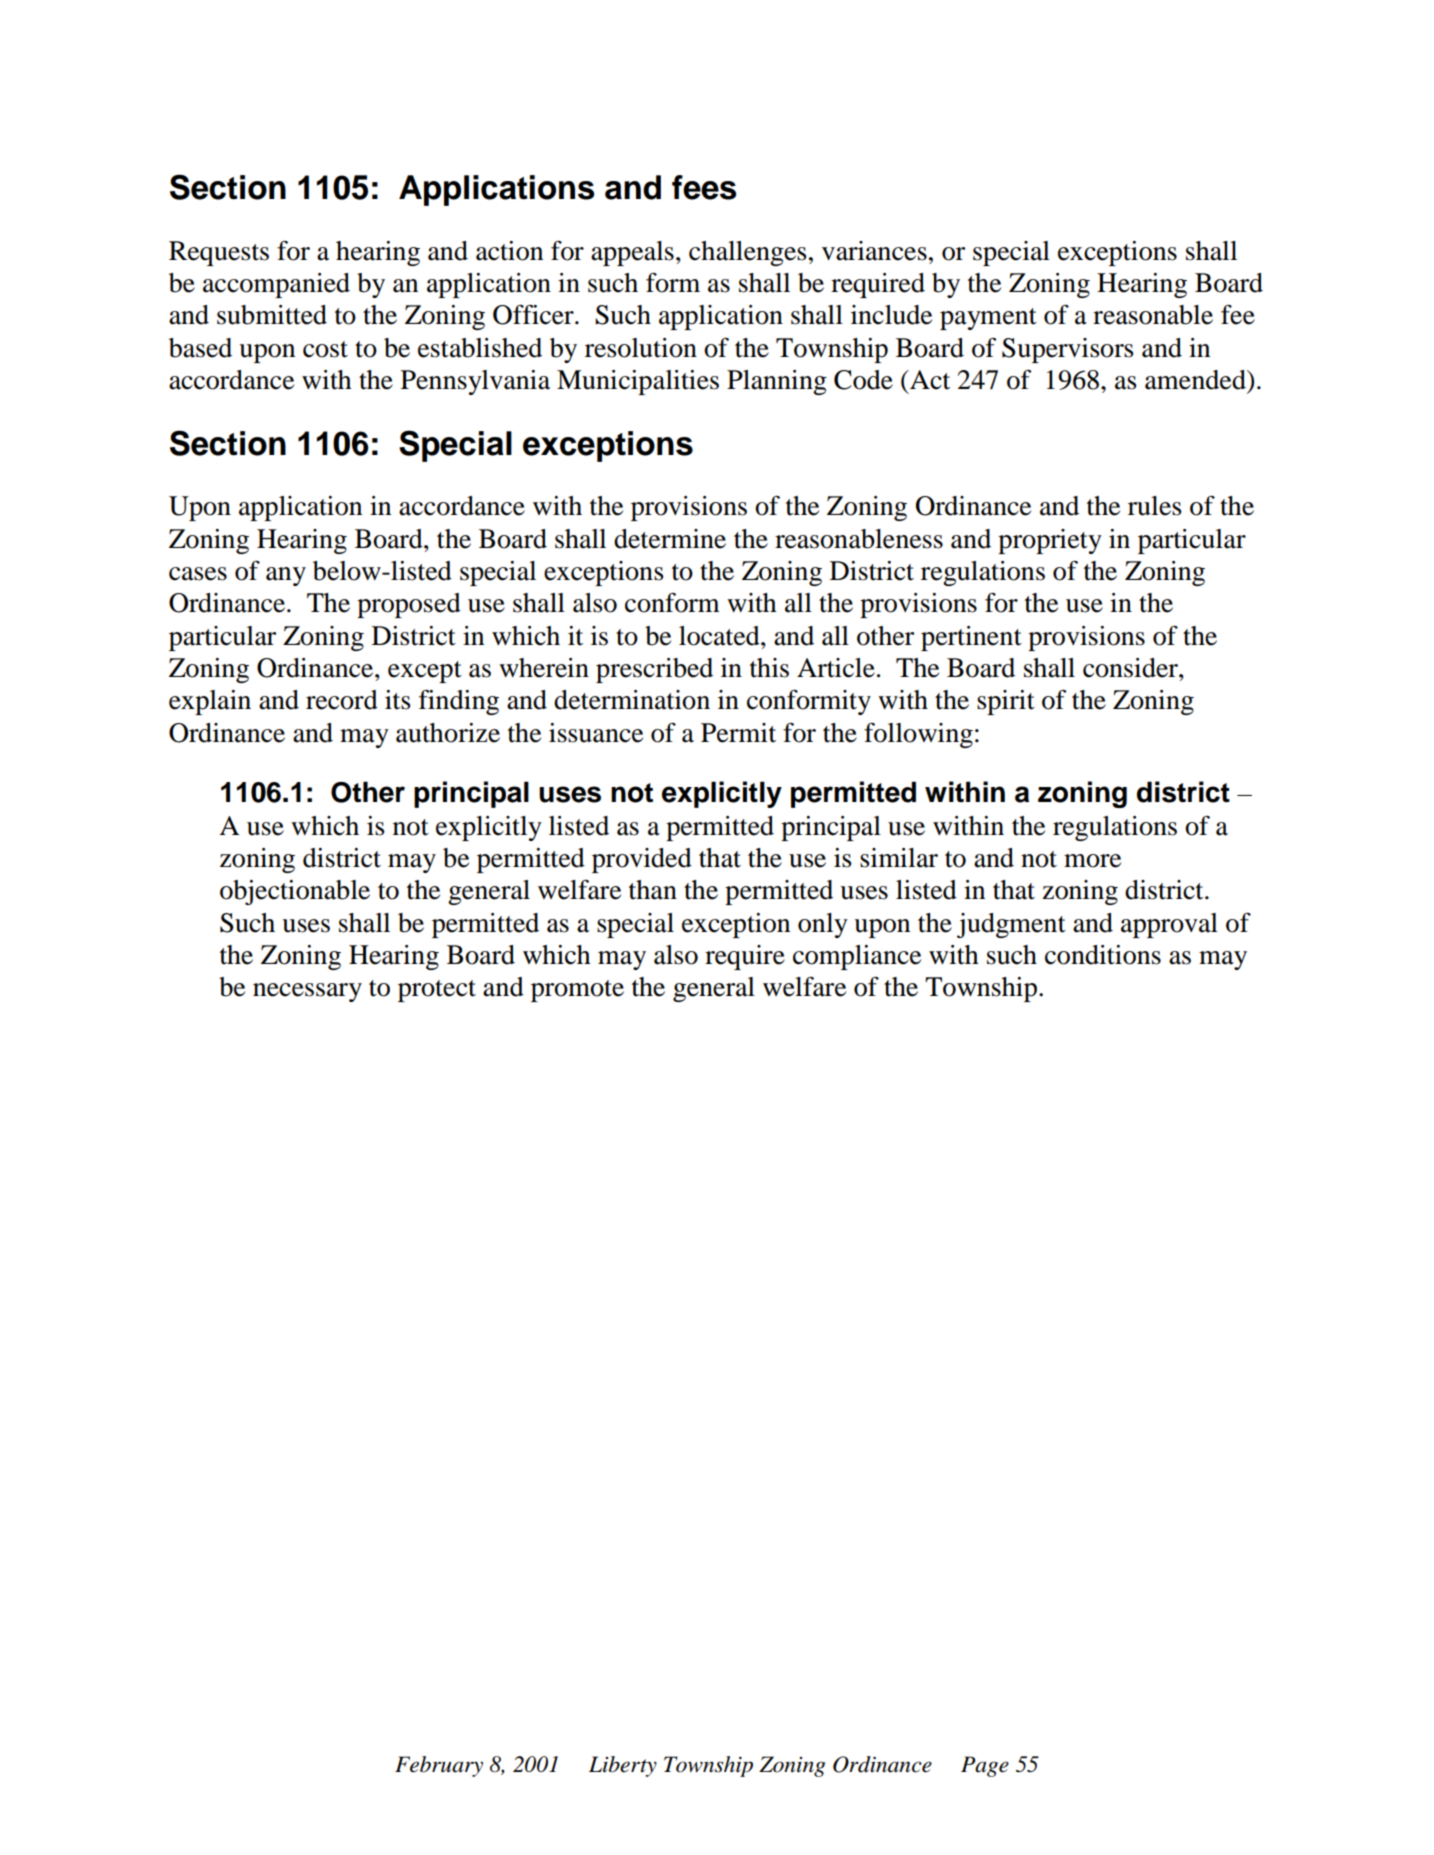  I want to click on accompanied, so click(276, 285).
